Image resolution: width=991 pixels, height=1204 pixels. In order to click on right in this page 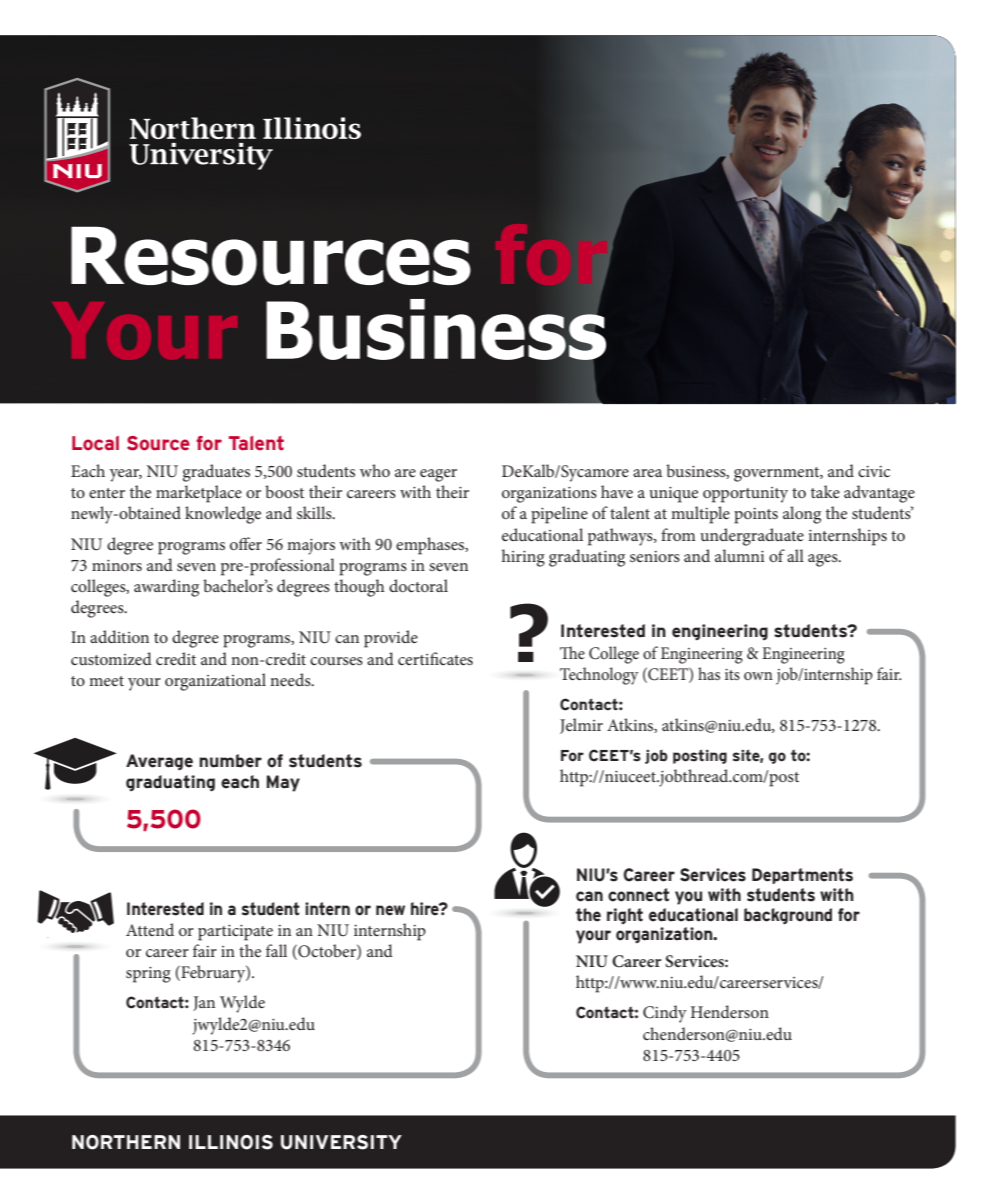, I will do `click(625, 916)`.
